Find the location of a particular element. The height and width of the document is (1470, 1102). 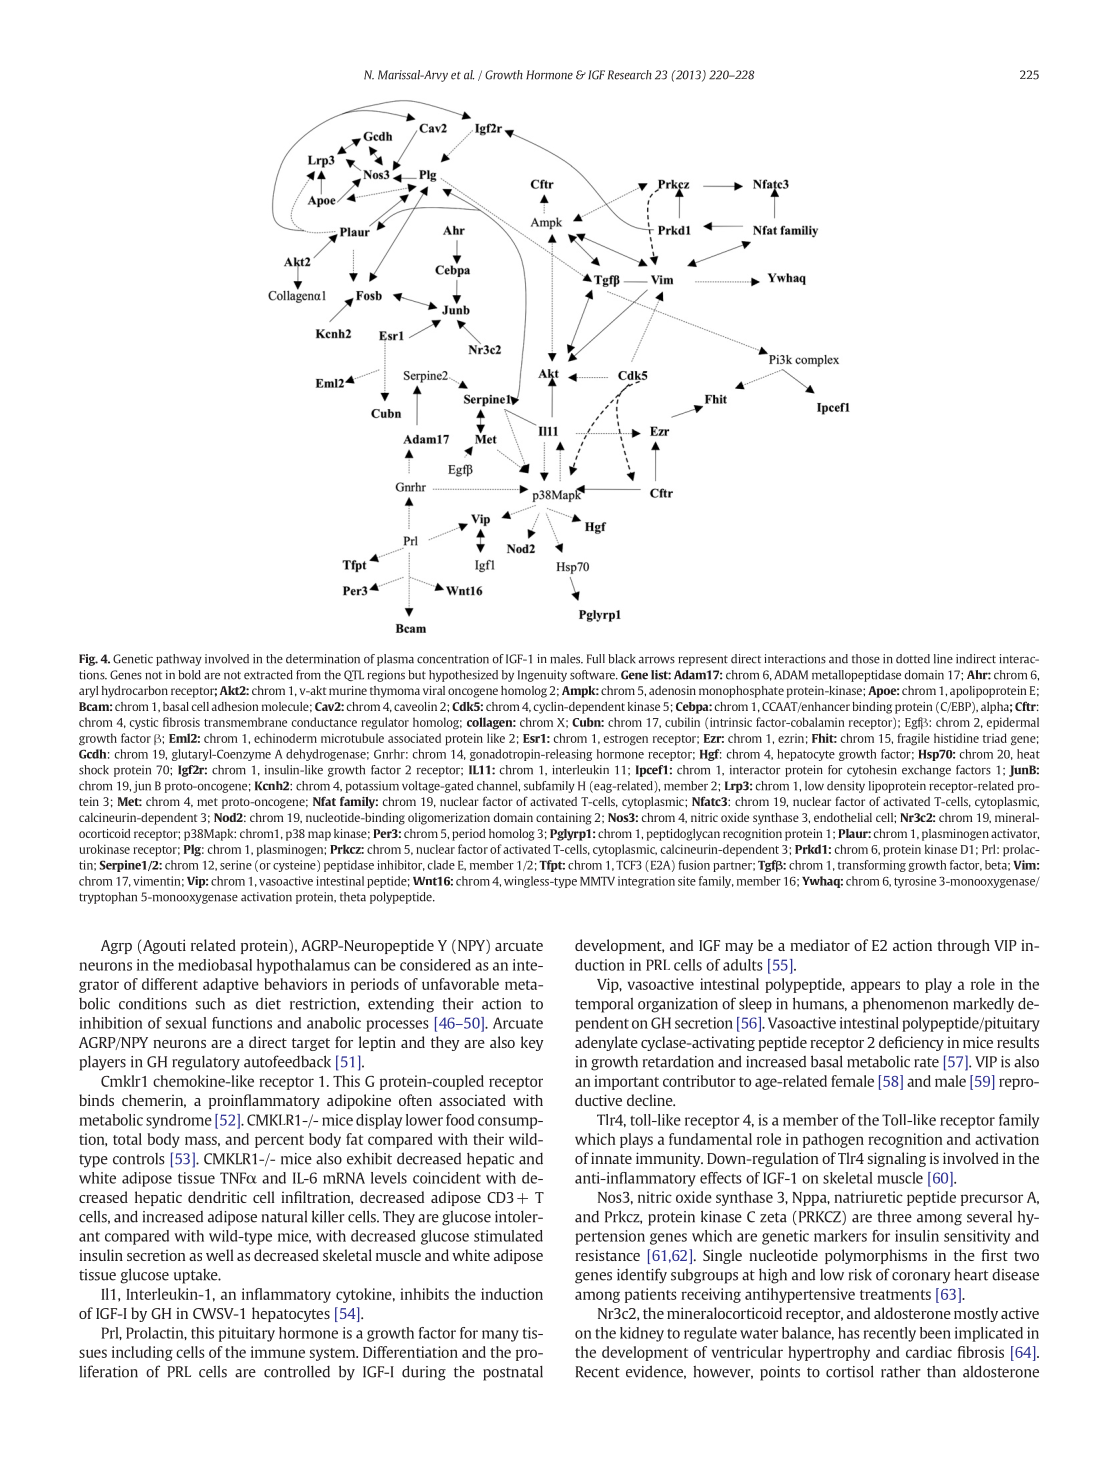

those is located at coordinates (866, 659).
